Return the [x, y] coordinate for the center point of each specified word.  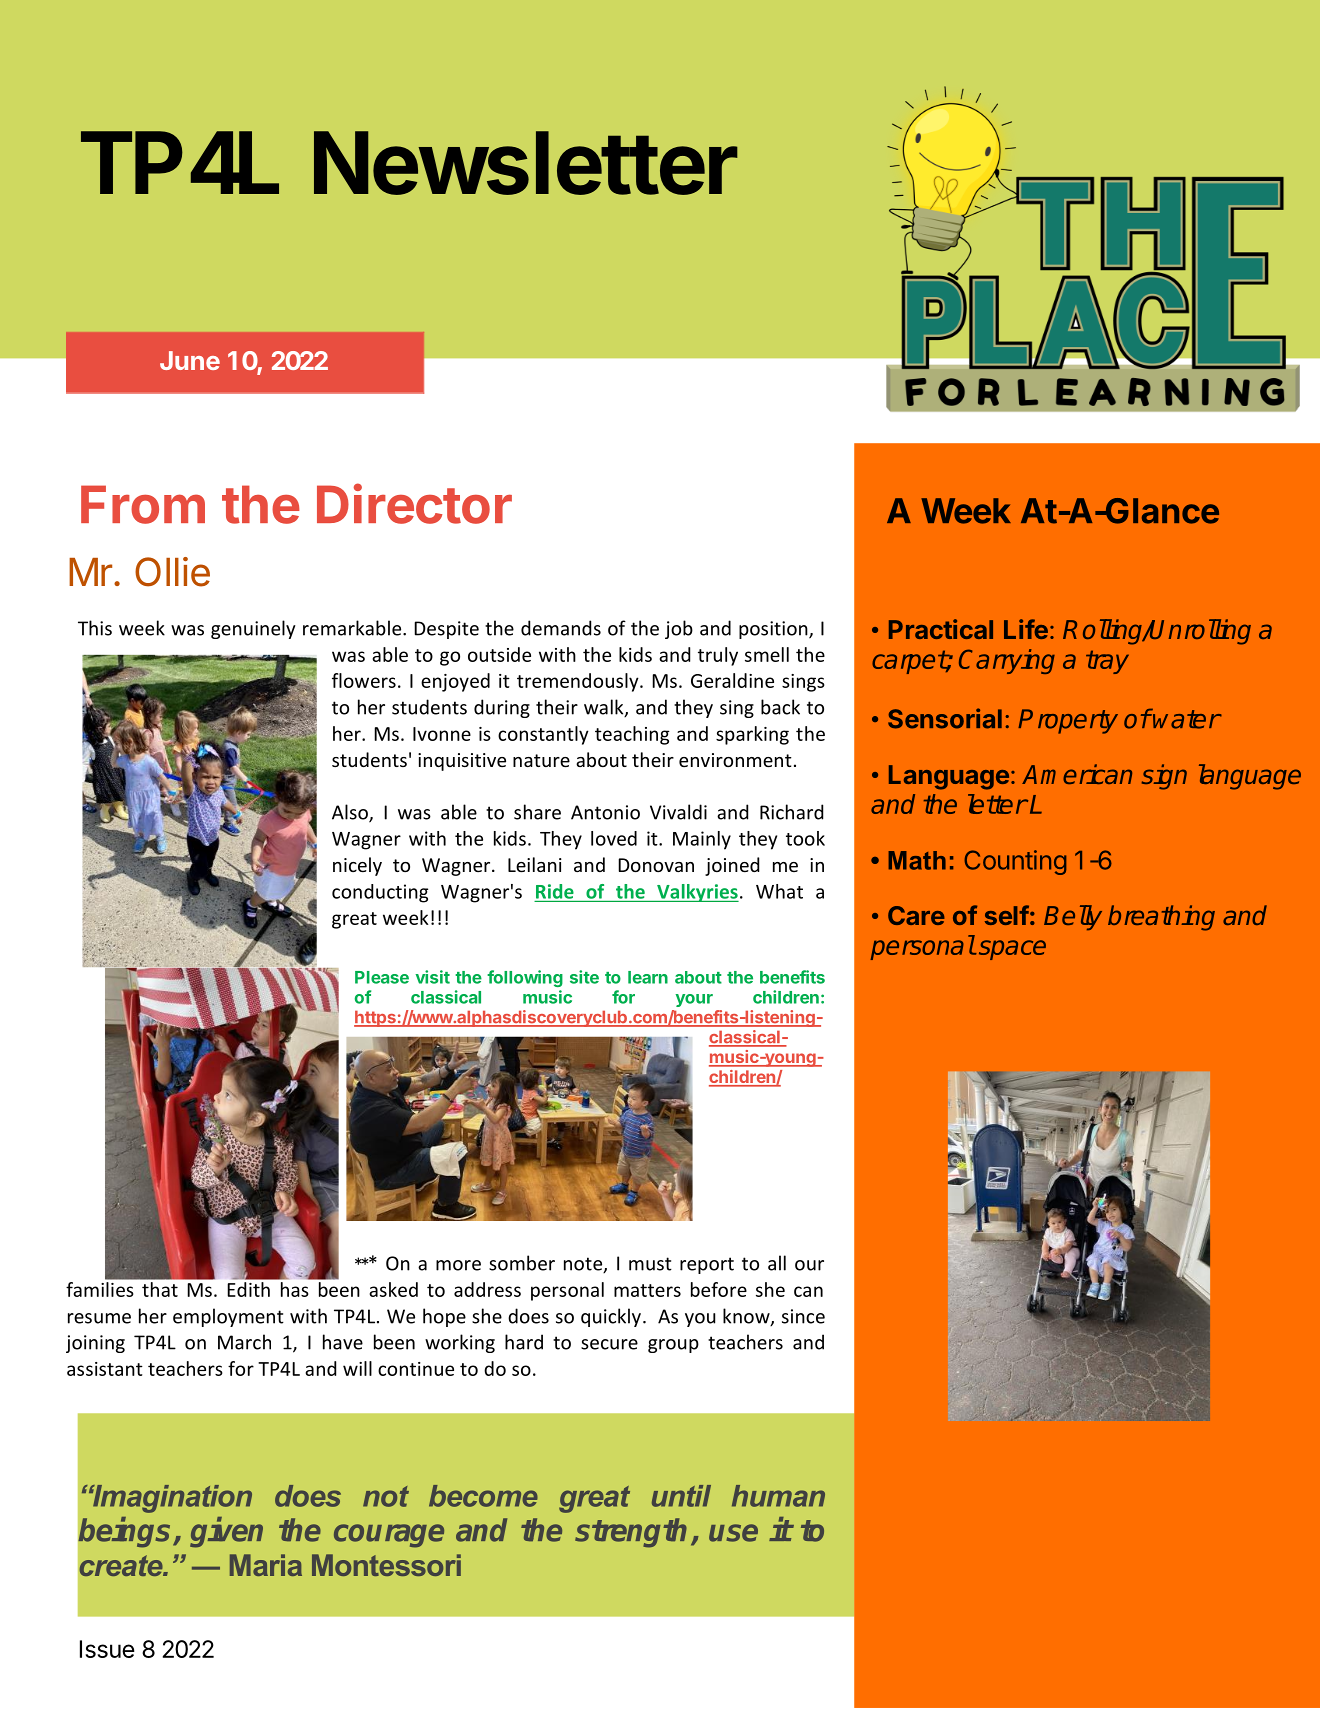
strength [633, 1533]
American [1077, 774]
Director [414, 503]
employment [228, 1317]
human [778, 1496]
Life [1026, 629]
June [190, 360]
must [650, 1264]
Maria [266, 1565]
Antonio [605, 812]
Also [351, 813]
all [777, 1263]
